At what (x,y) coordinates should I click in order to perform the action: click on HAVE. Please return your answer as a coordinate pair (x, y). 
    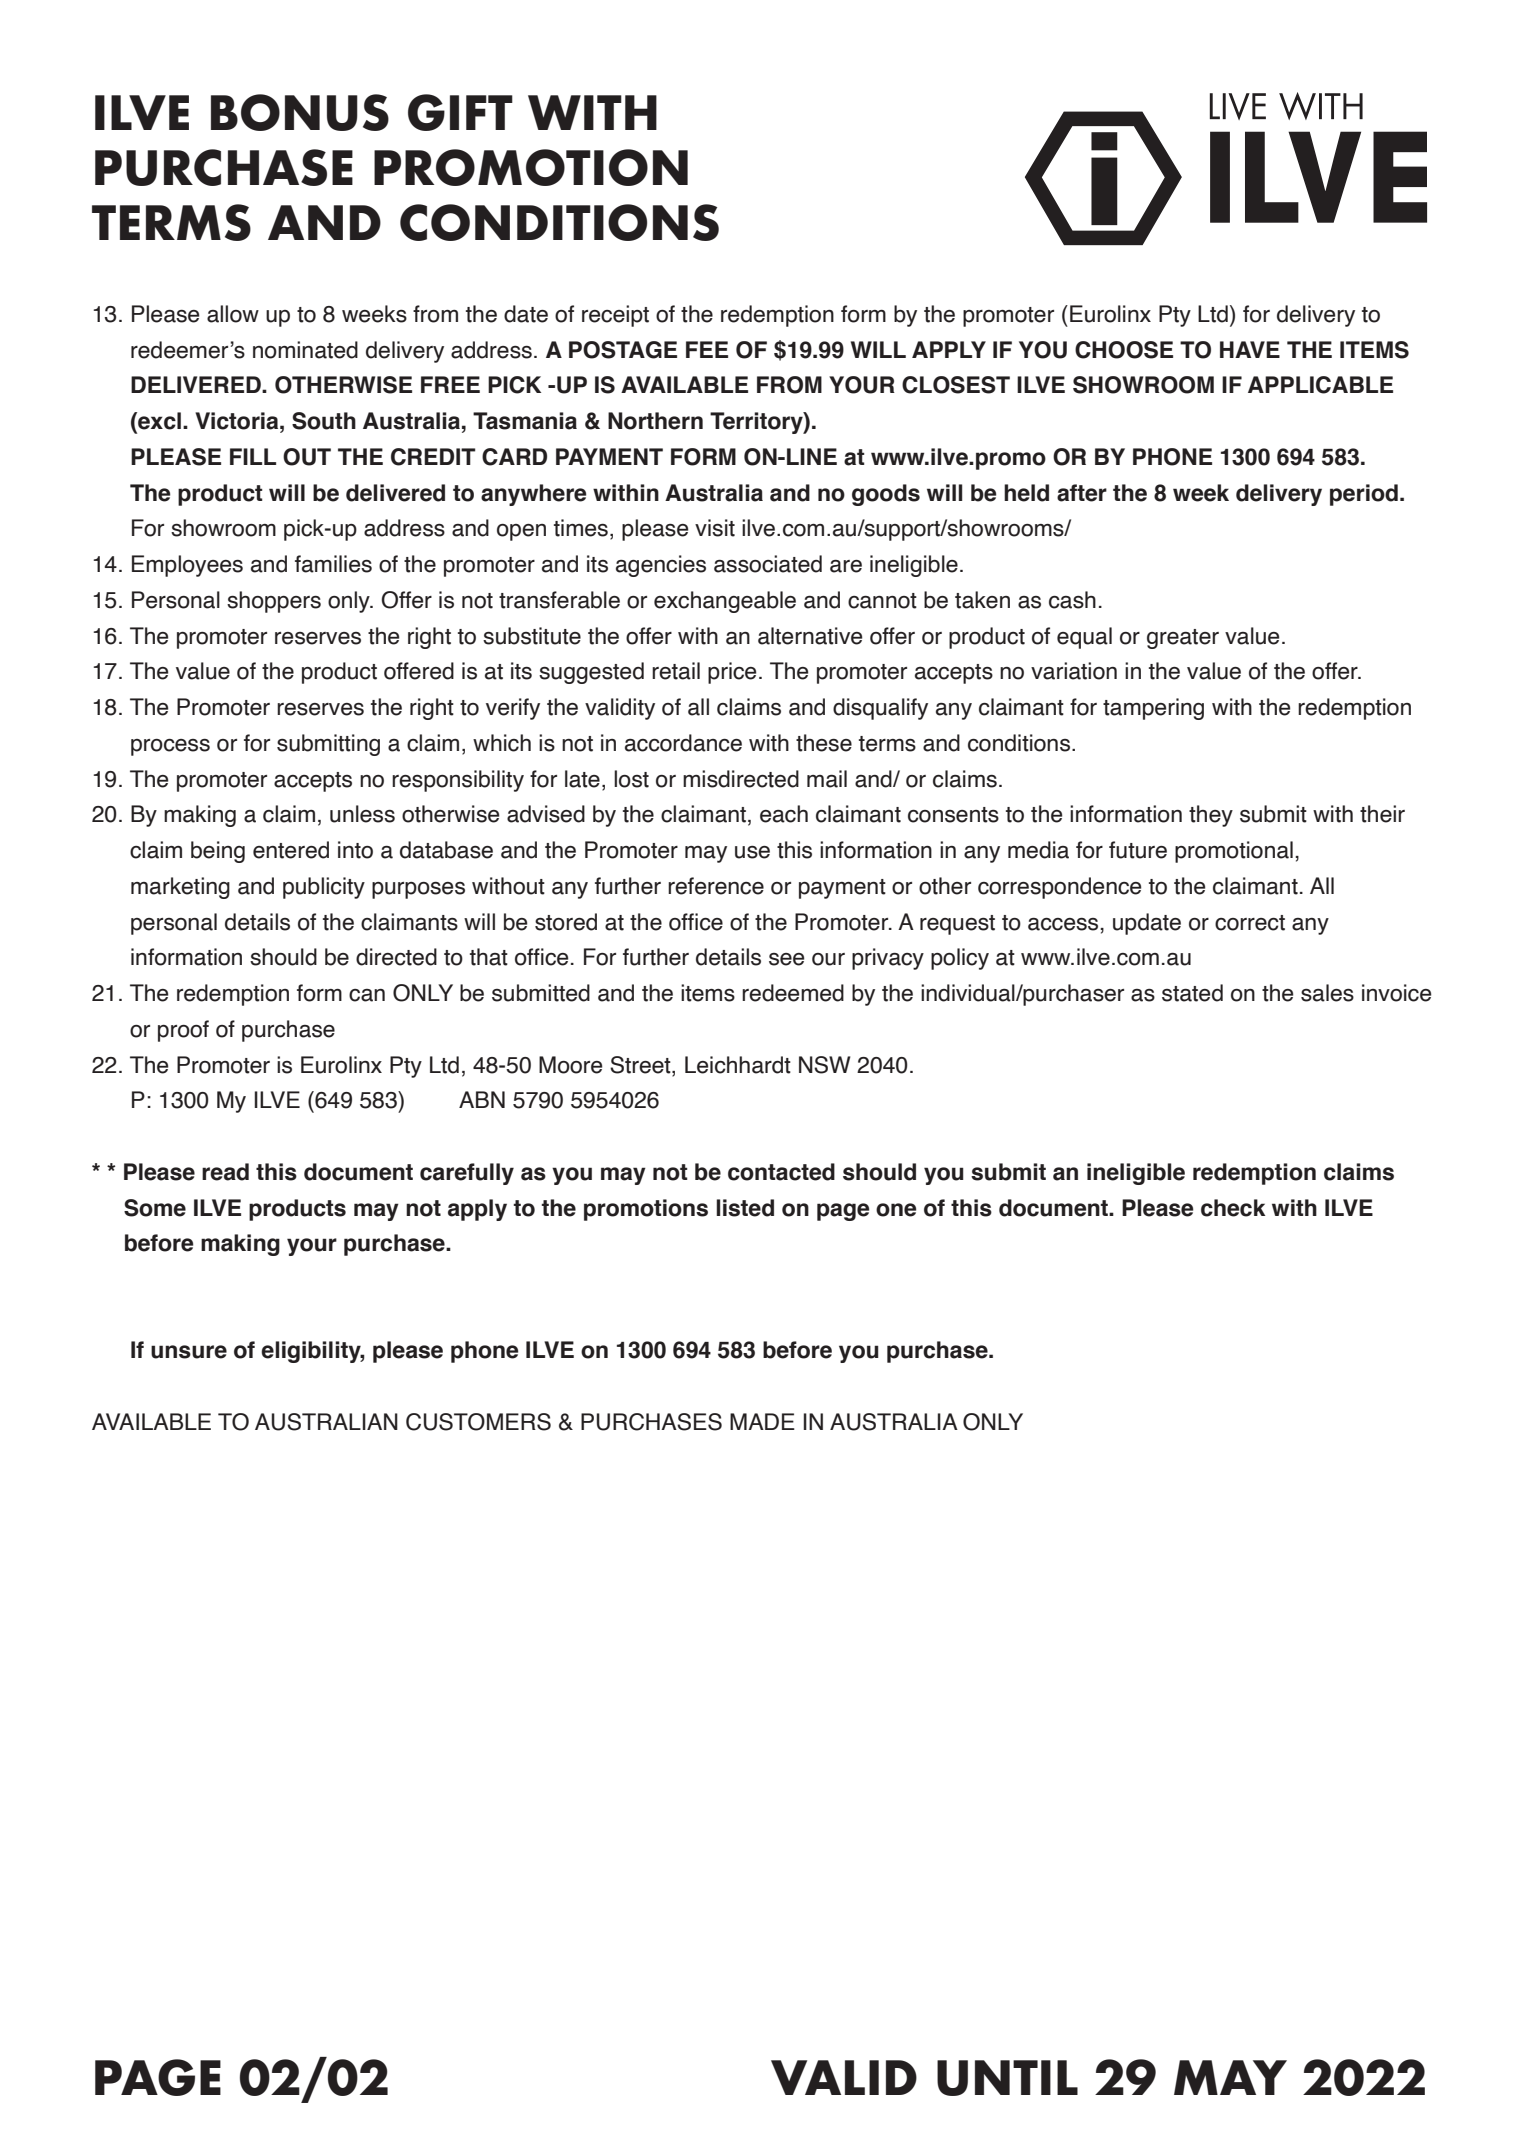
    Looking at the image, I should click on (1250, 349).
